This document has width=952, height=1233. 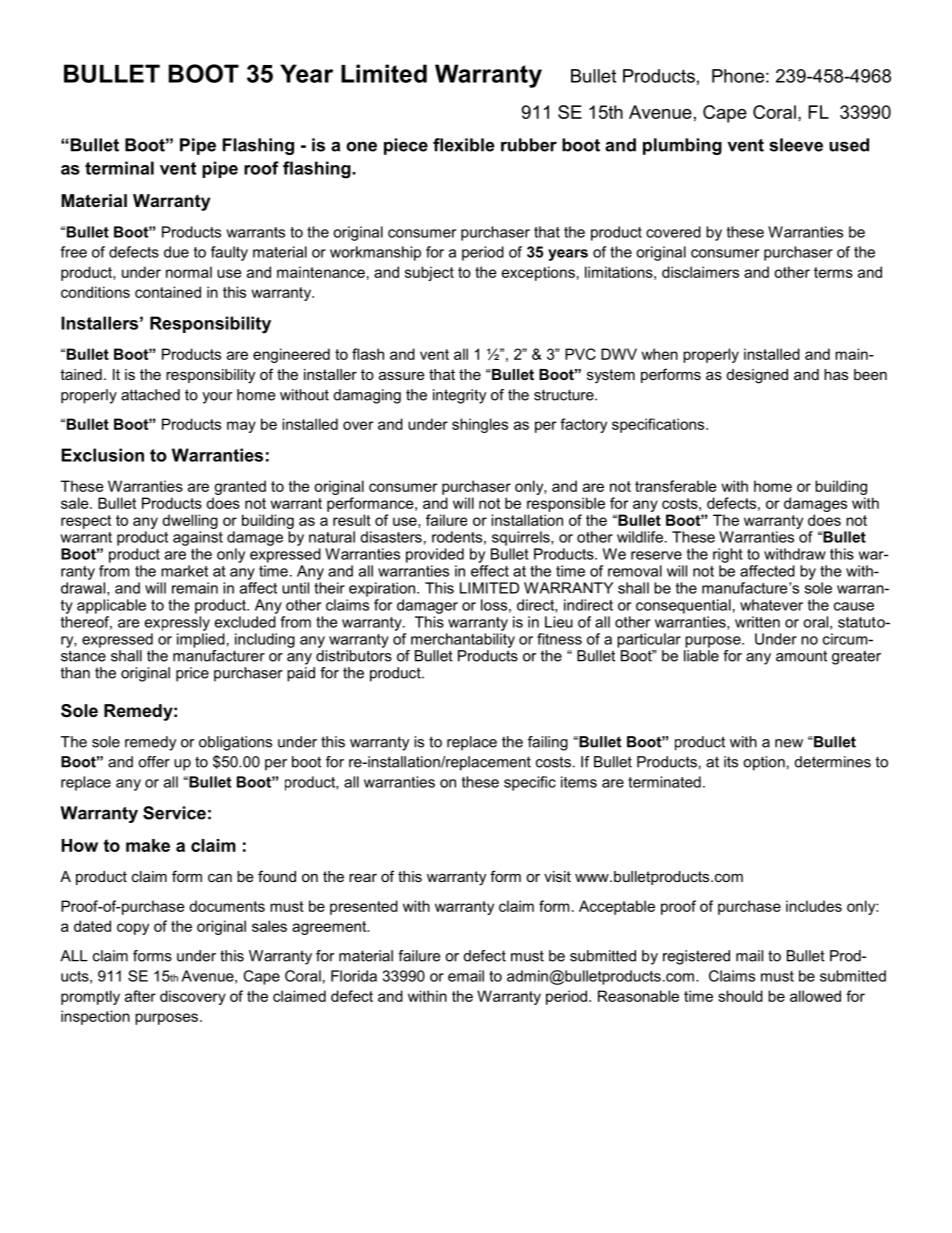 I want to click on Florida, so click(x=354, y=976).
